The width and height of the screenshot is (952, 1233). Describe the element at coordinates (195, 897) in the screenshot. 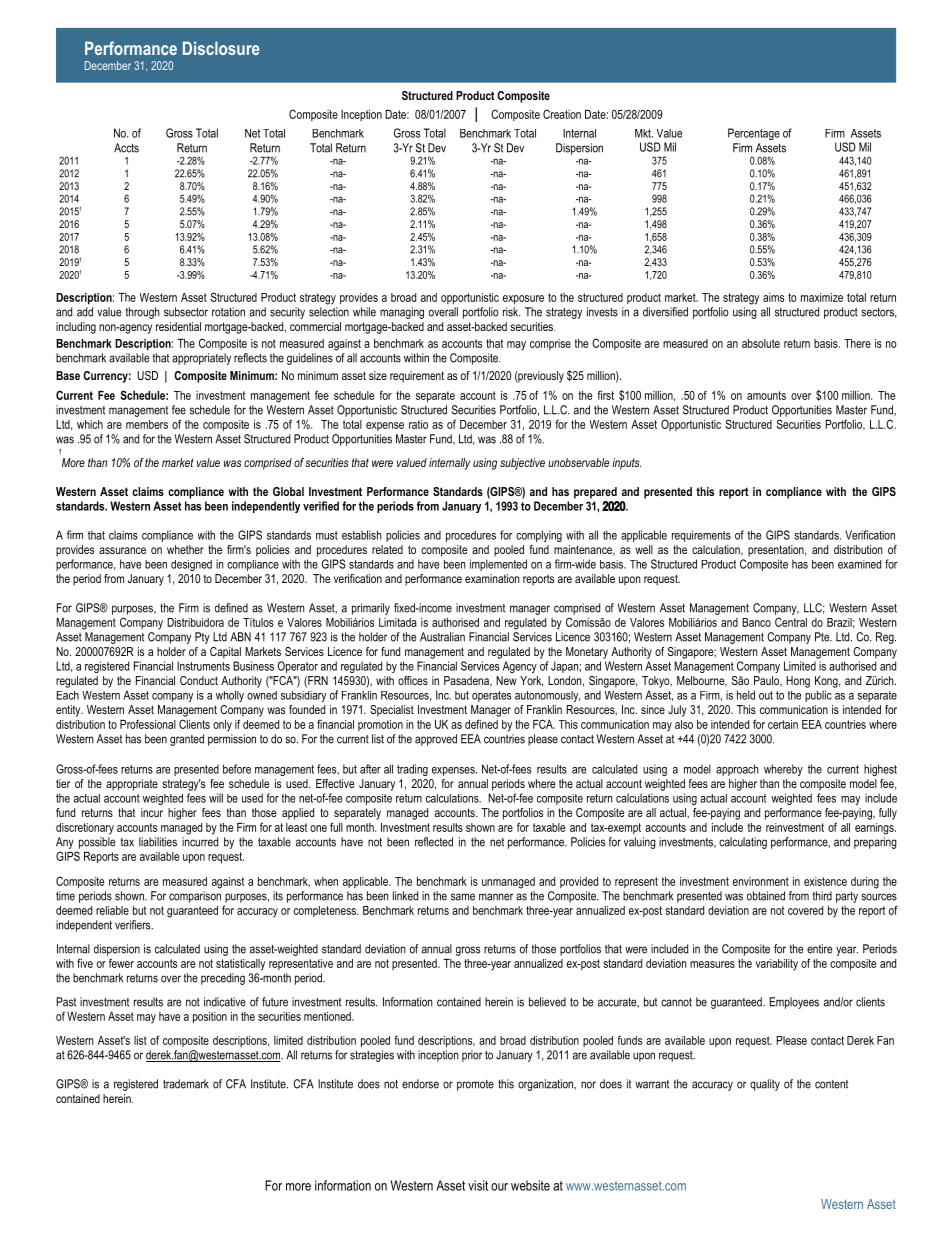

I see `comparison` at that location.
